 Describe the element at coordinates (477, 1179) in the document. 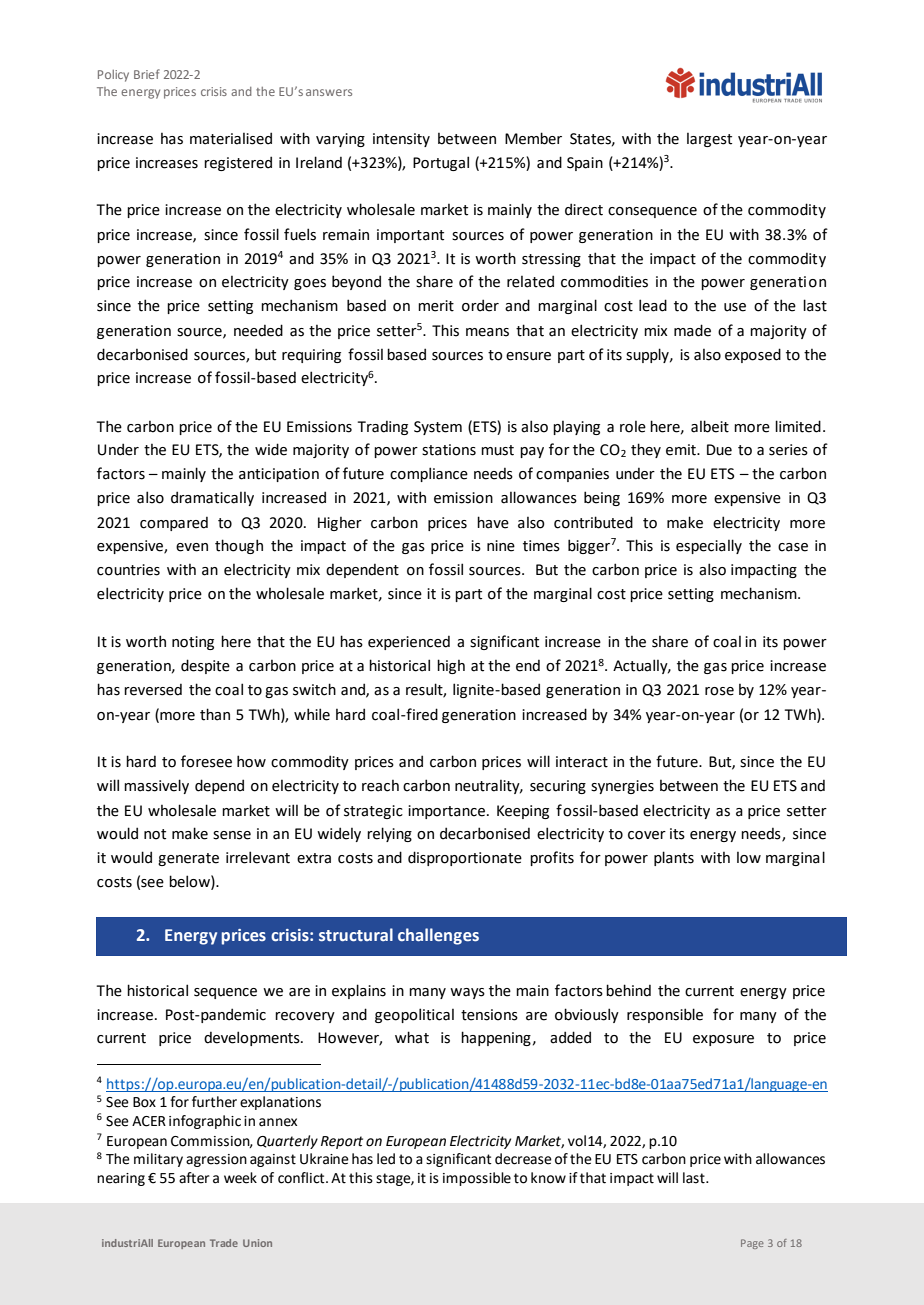

I see `impossible` at that location.
